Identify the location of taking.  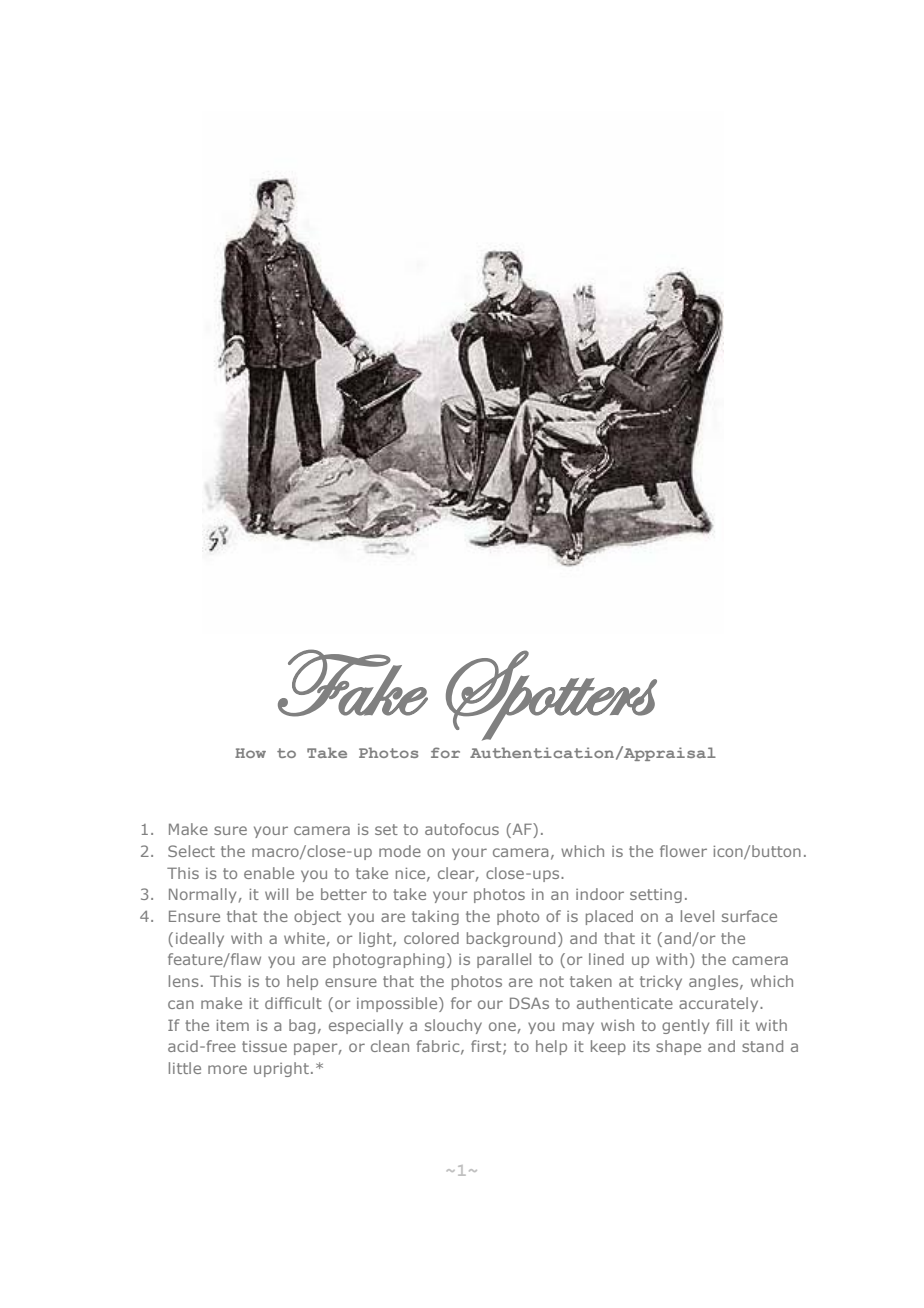
(435, 917).
